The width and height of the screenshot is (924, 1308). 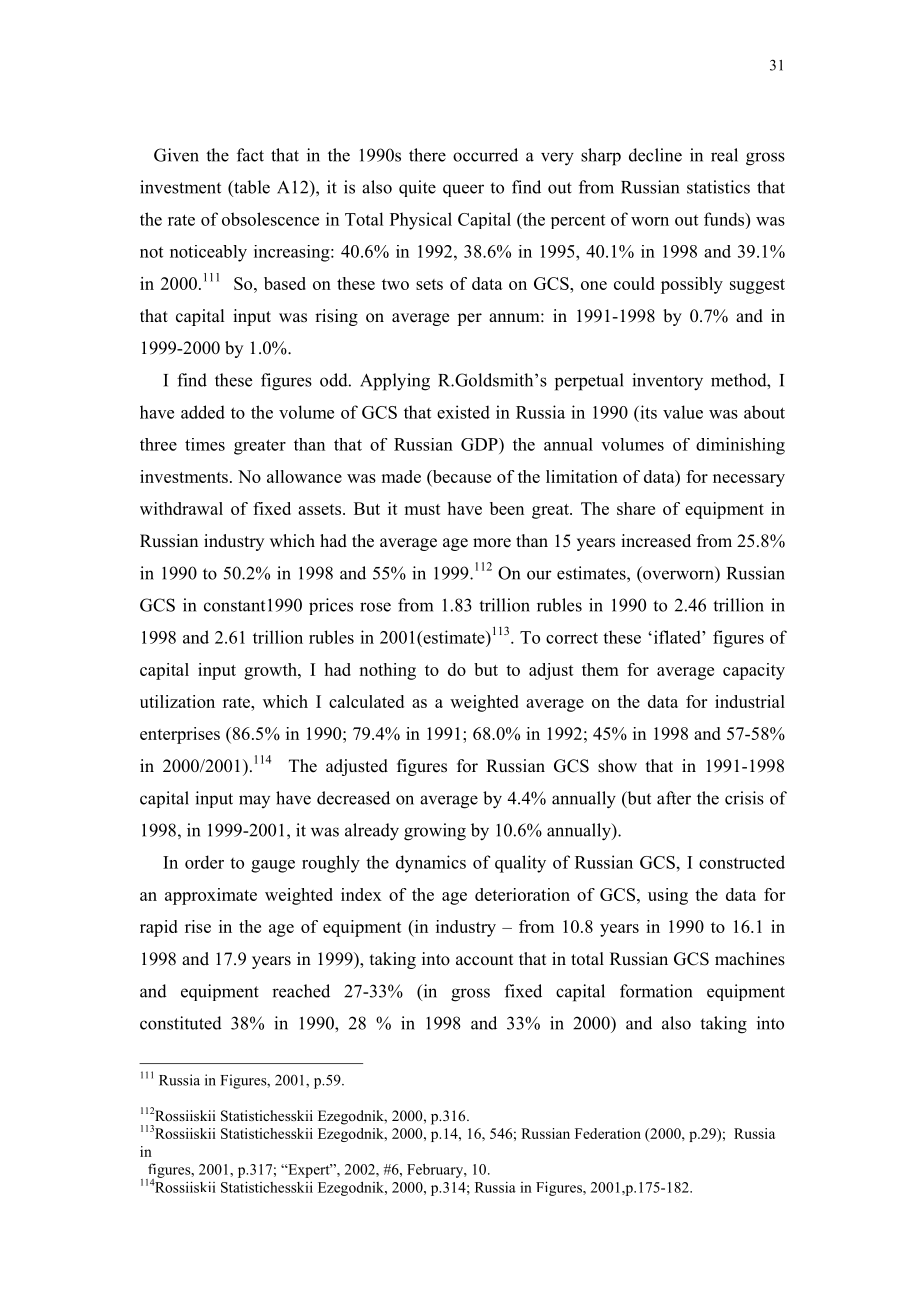 What do you see at coordinates (463, 412) in the screenshot?
I see `existed` at bounding box center [463, 412].
